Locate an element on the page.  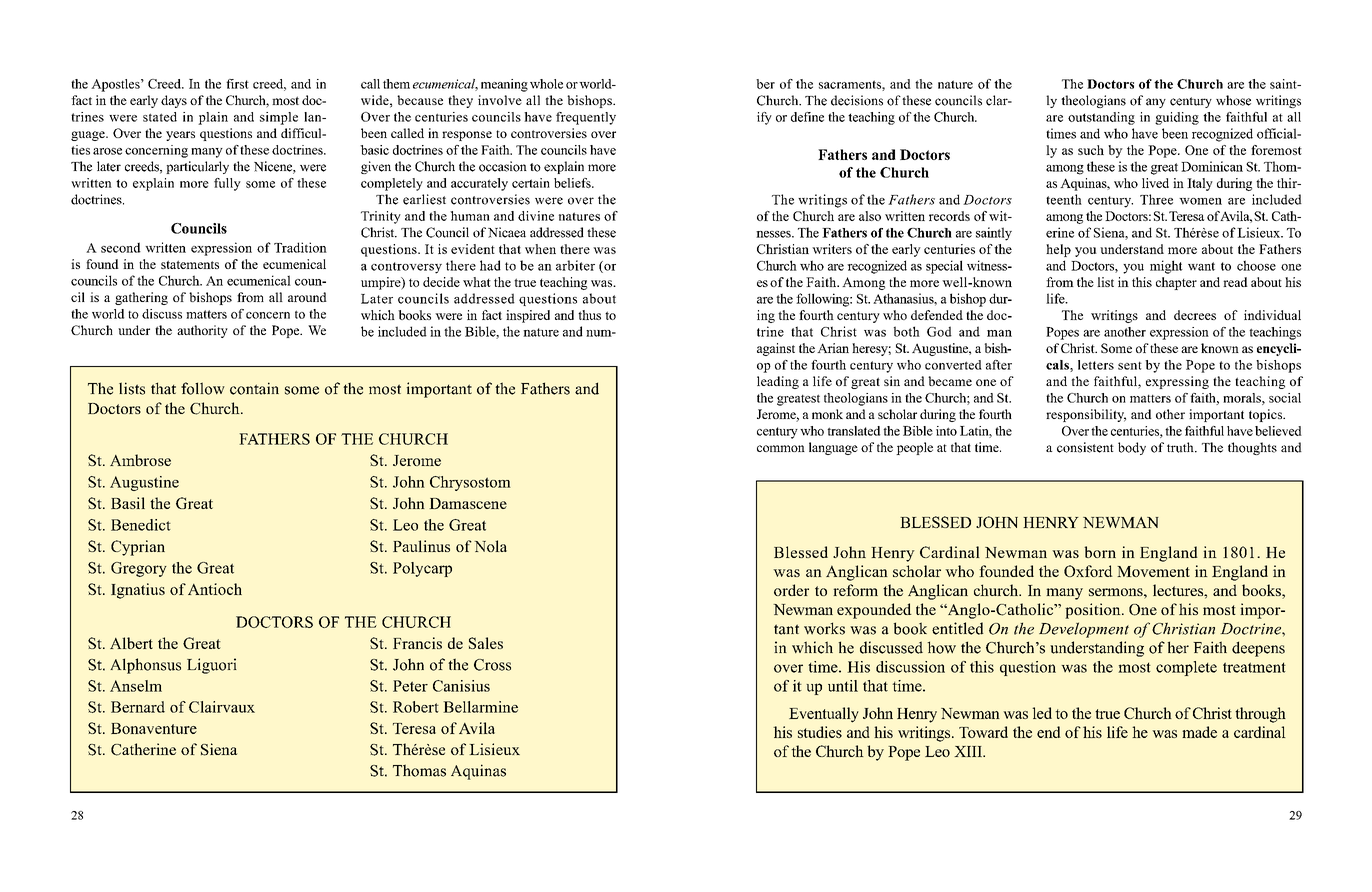
studies is located at coordinates (820, 732).
